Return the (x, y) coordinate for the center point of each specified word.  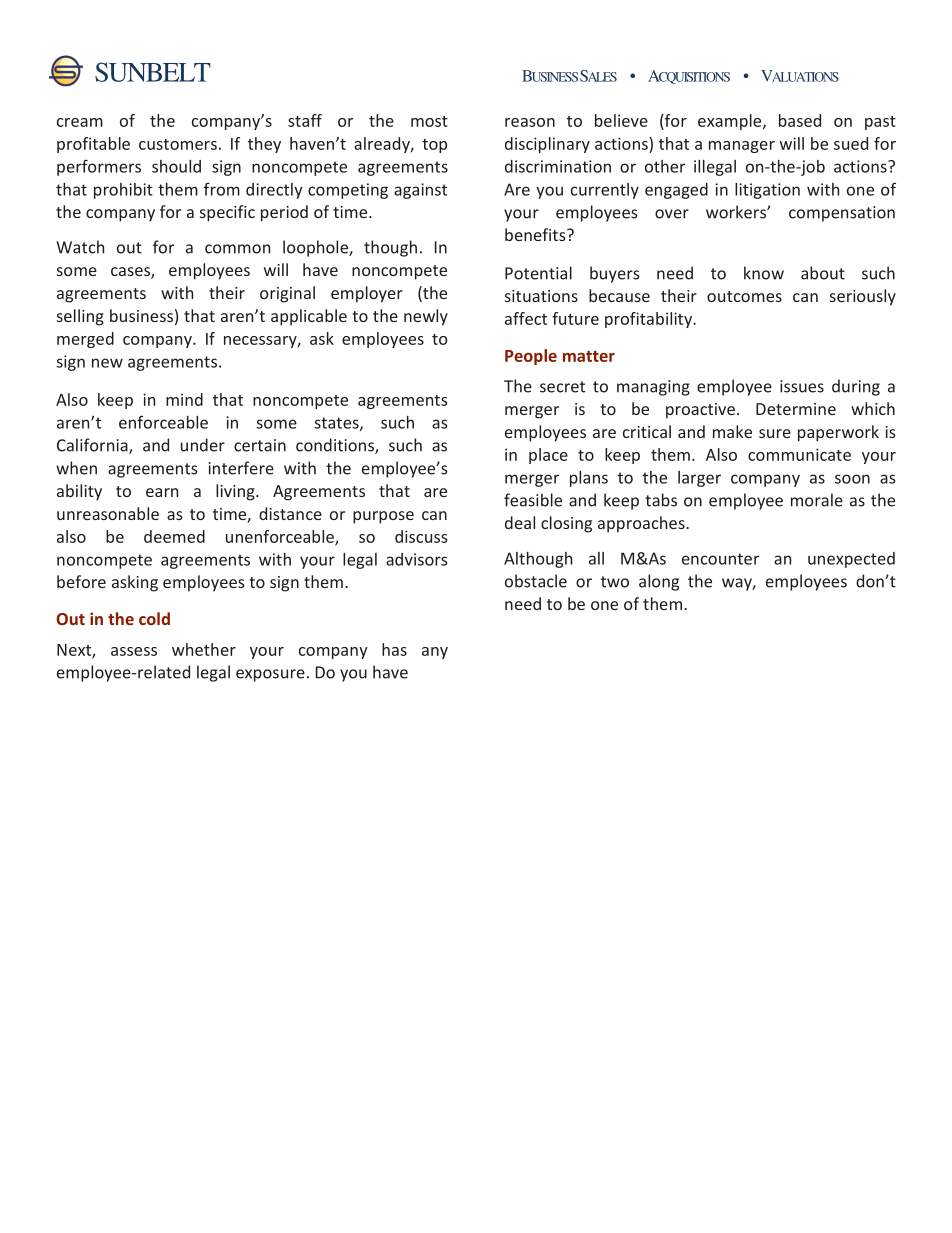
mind (184, 399)
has (394, 649)
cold (154, 618)
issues (802, 386)
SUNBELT (153, 72)
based (800, 120)
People (531, 357)
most (429, 121)
